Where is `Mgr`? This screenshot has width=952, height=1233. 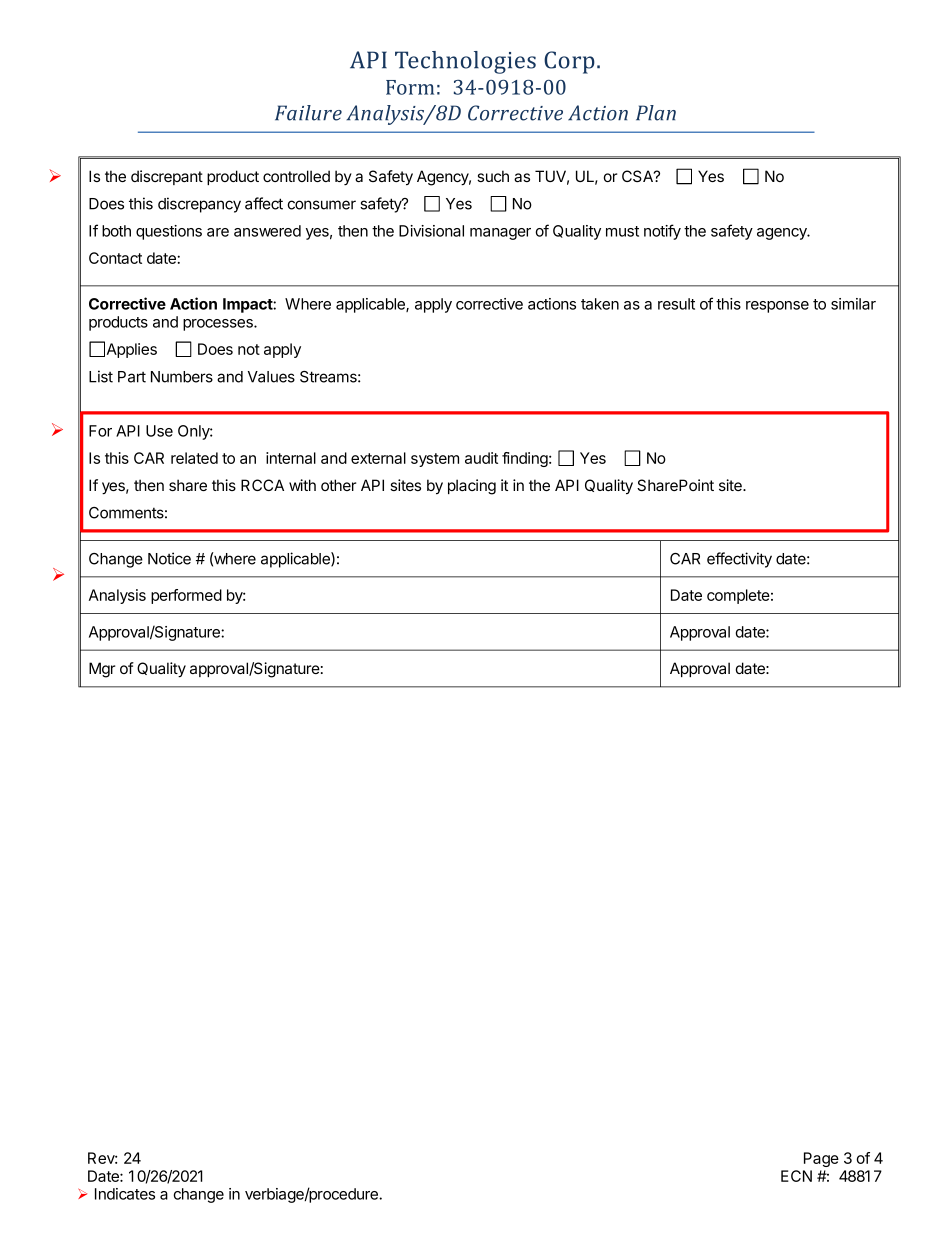
Mgr is located at coordinates (102, 670).
